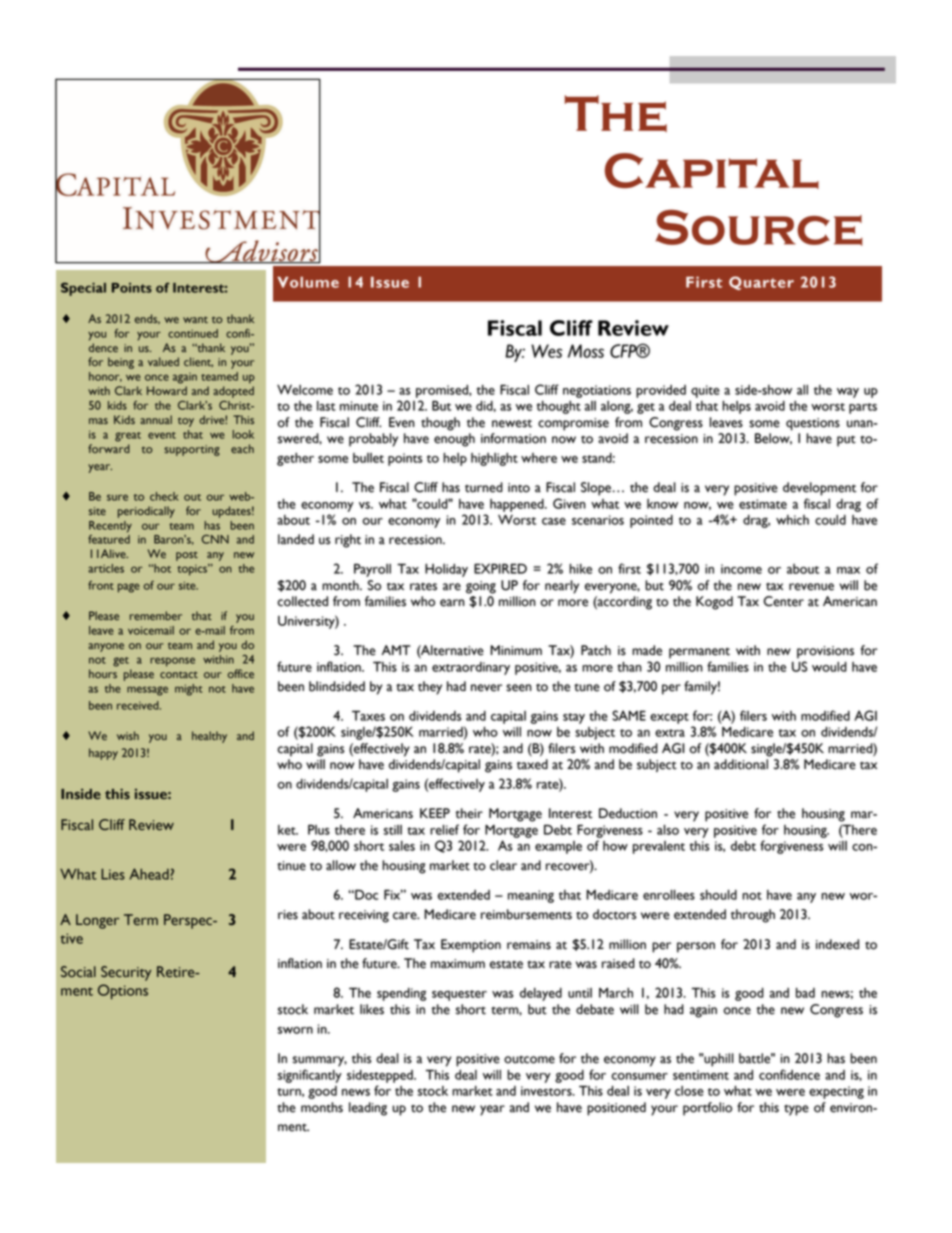 The image size is (952, 1233). I want to click on Source, so click(759, 228).
